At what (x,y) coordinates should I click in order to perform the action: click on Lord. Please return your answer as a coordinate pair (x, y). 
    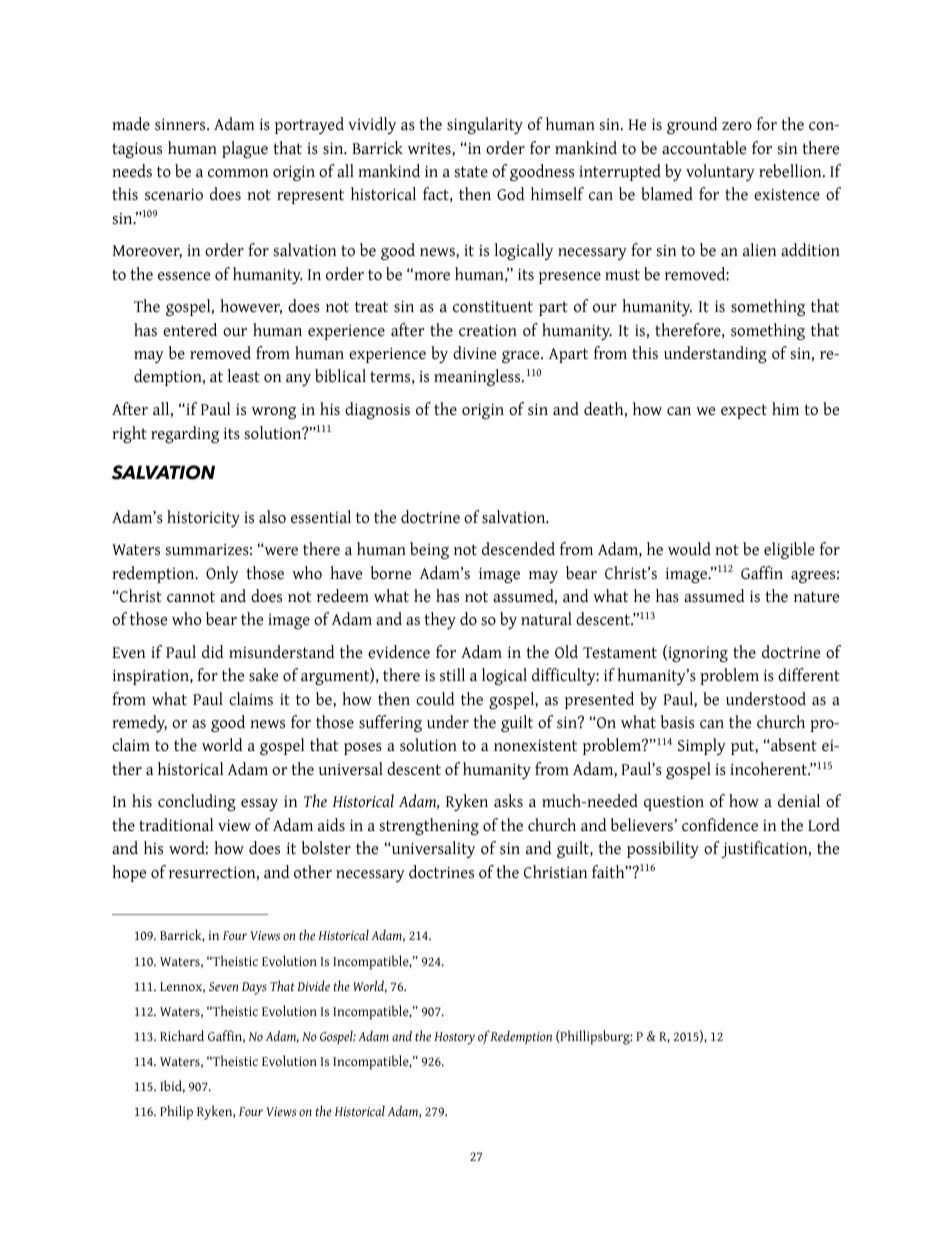
    Looking at the image, I should click on (824, 825).
